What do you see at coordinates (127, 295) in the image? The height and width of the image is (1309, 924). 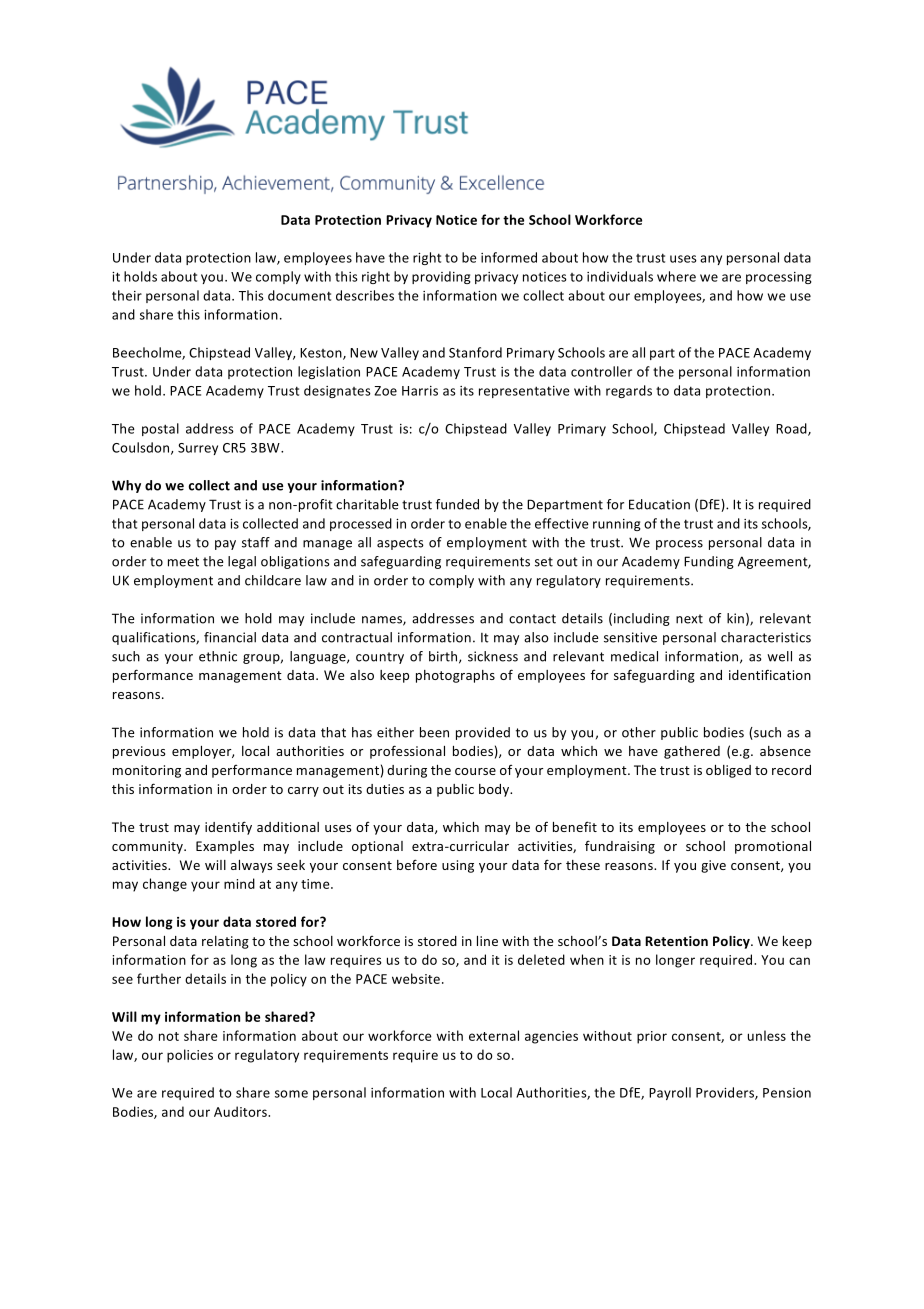 I see `their` at bounding box center [127, 295].
